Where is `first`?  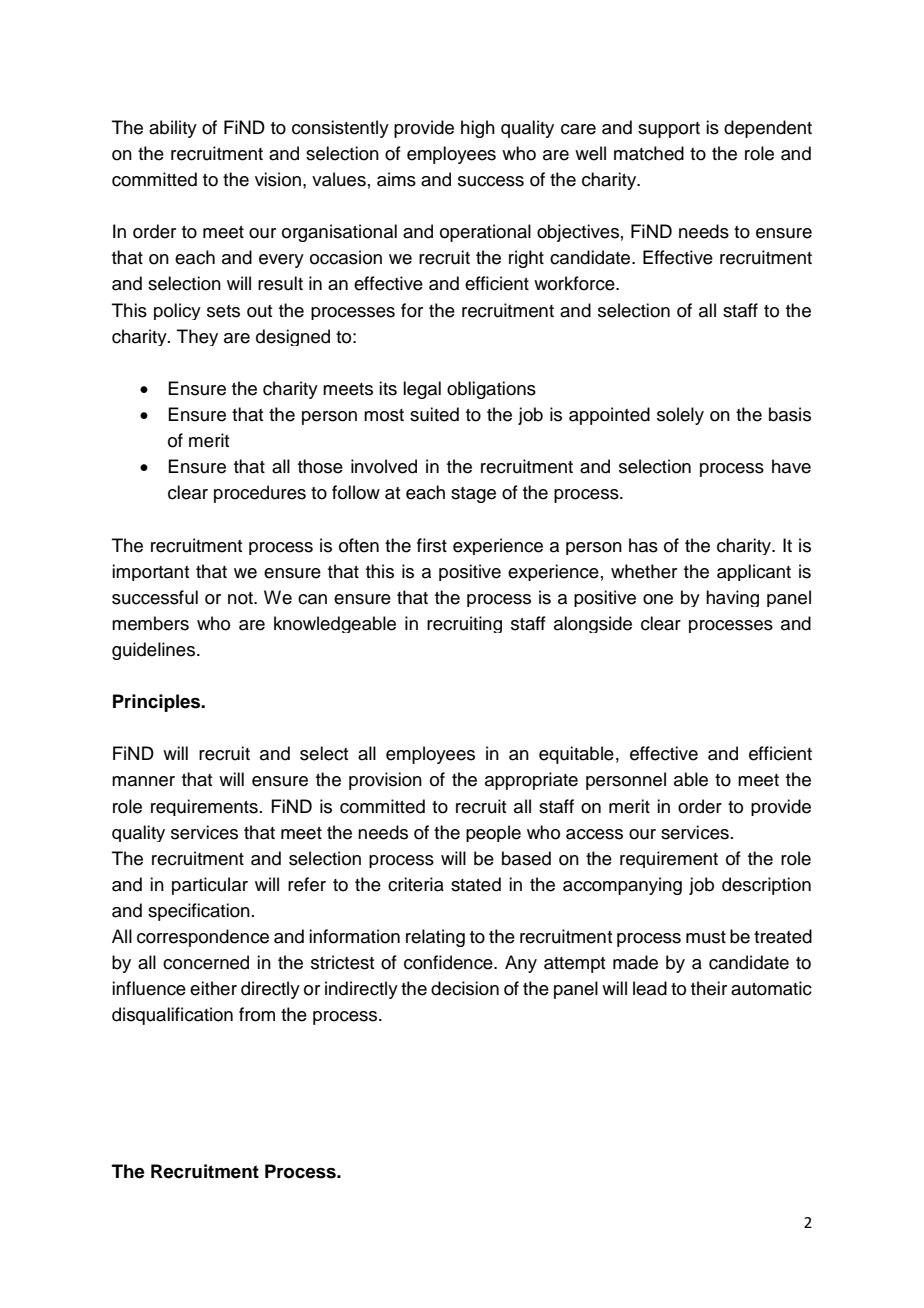 first is located at coordinates (432, 545).
